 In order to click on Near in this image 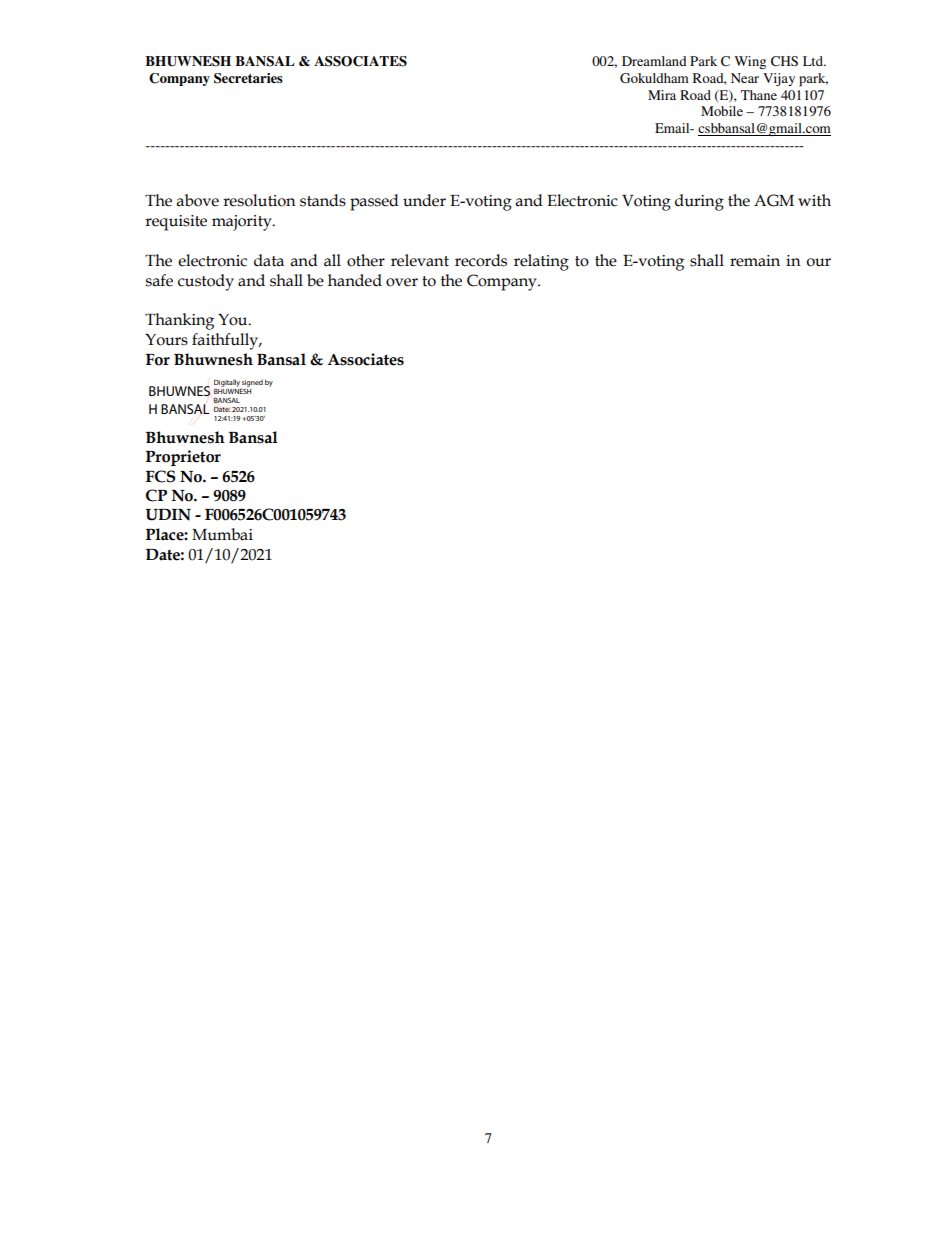, I will do `click(745, 78)`.
